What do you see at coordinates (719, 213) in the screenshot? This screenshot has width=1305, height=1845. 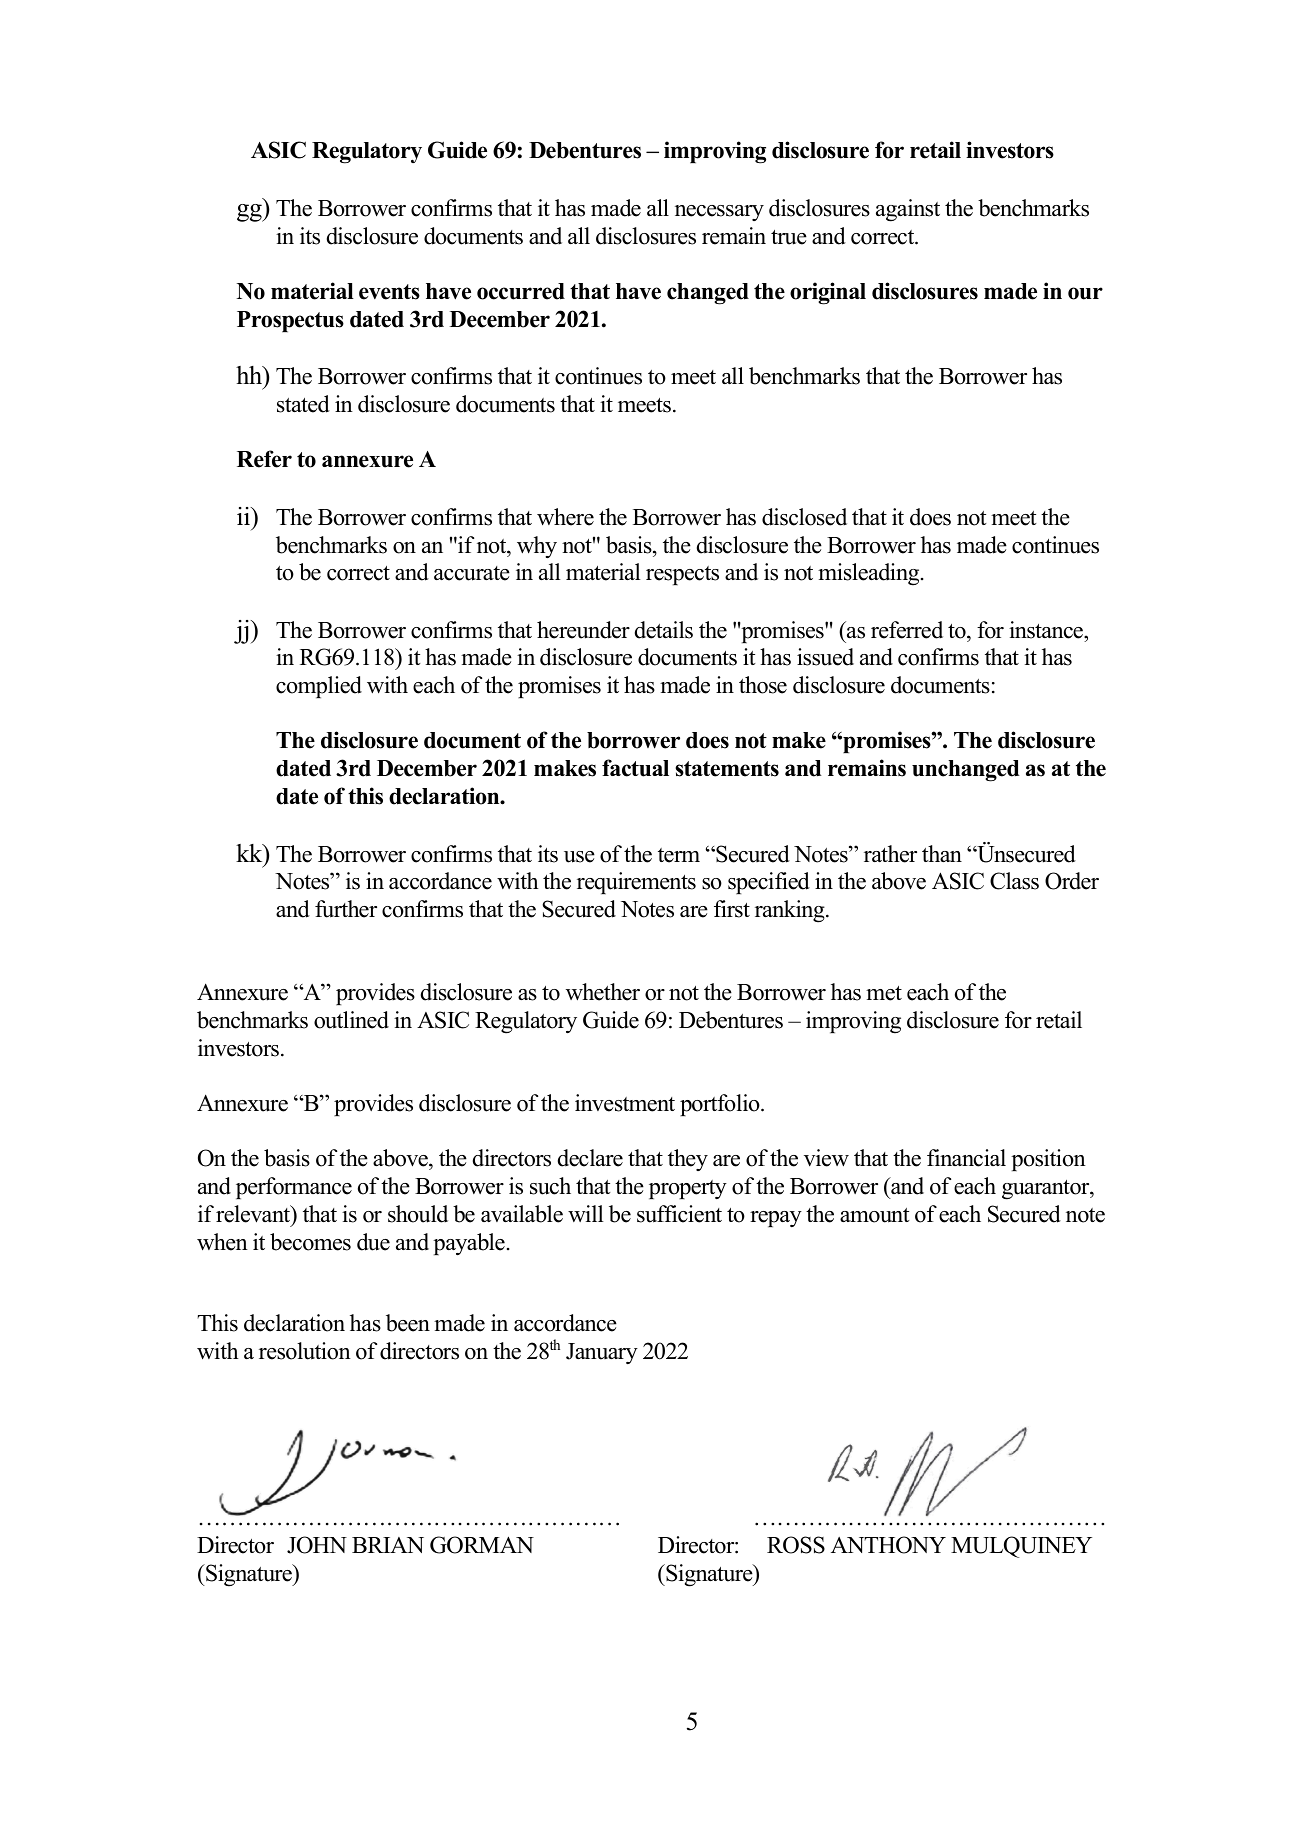 I see `necessary` at bounding box center [719, 213].
